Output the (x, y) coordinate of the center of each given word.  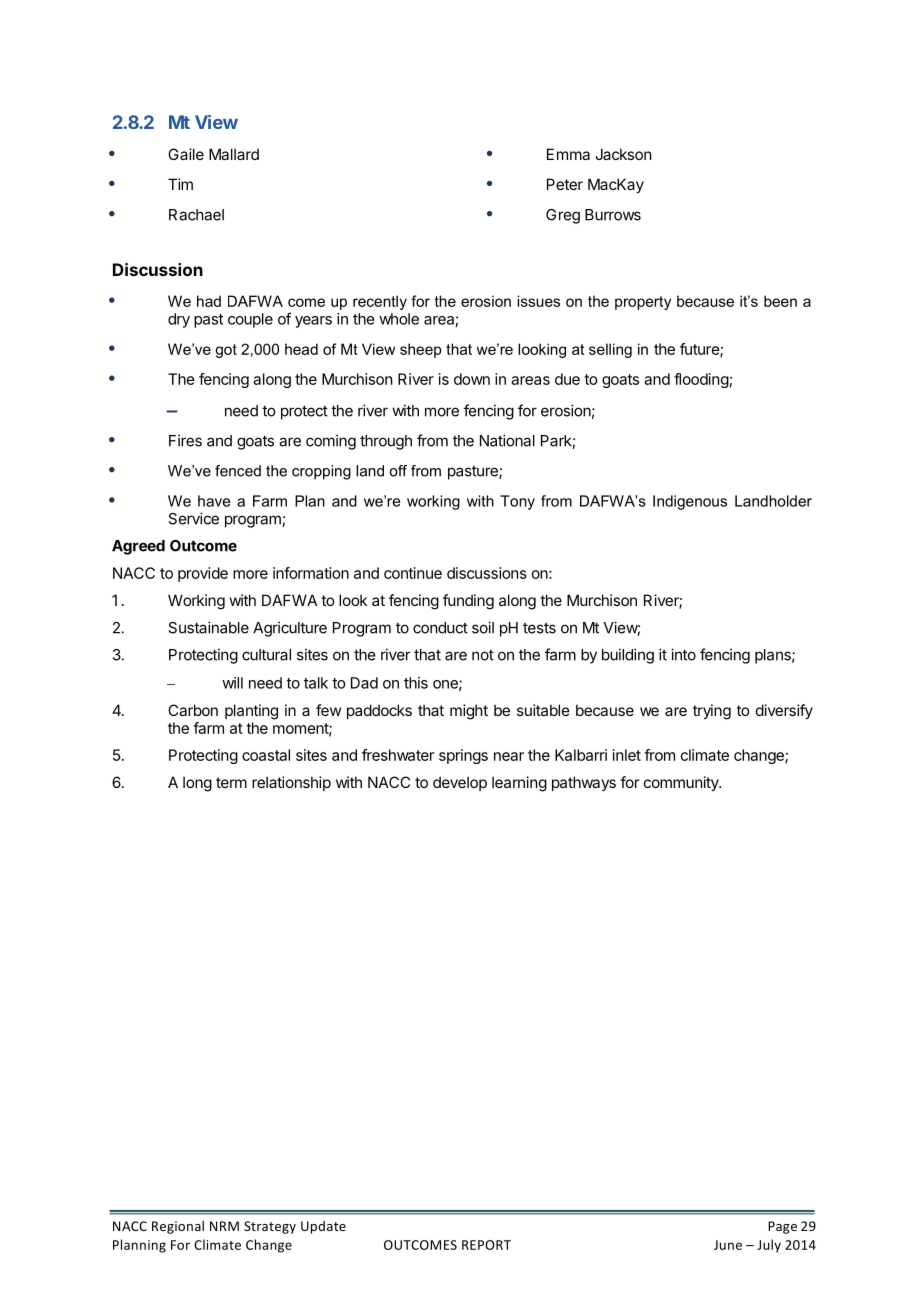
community (682, 783)
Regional (178, 1227)
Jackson (623, 154)
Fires (185, 440)
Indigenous (690, 502)
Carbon (193, 710)
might (469, 712)
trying (712, 712)
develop (460, 783)
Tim (180, 184)
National (507, 440)
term (231, 782)
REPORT (486, 1245)
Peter (565, 184)
